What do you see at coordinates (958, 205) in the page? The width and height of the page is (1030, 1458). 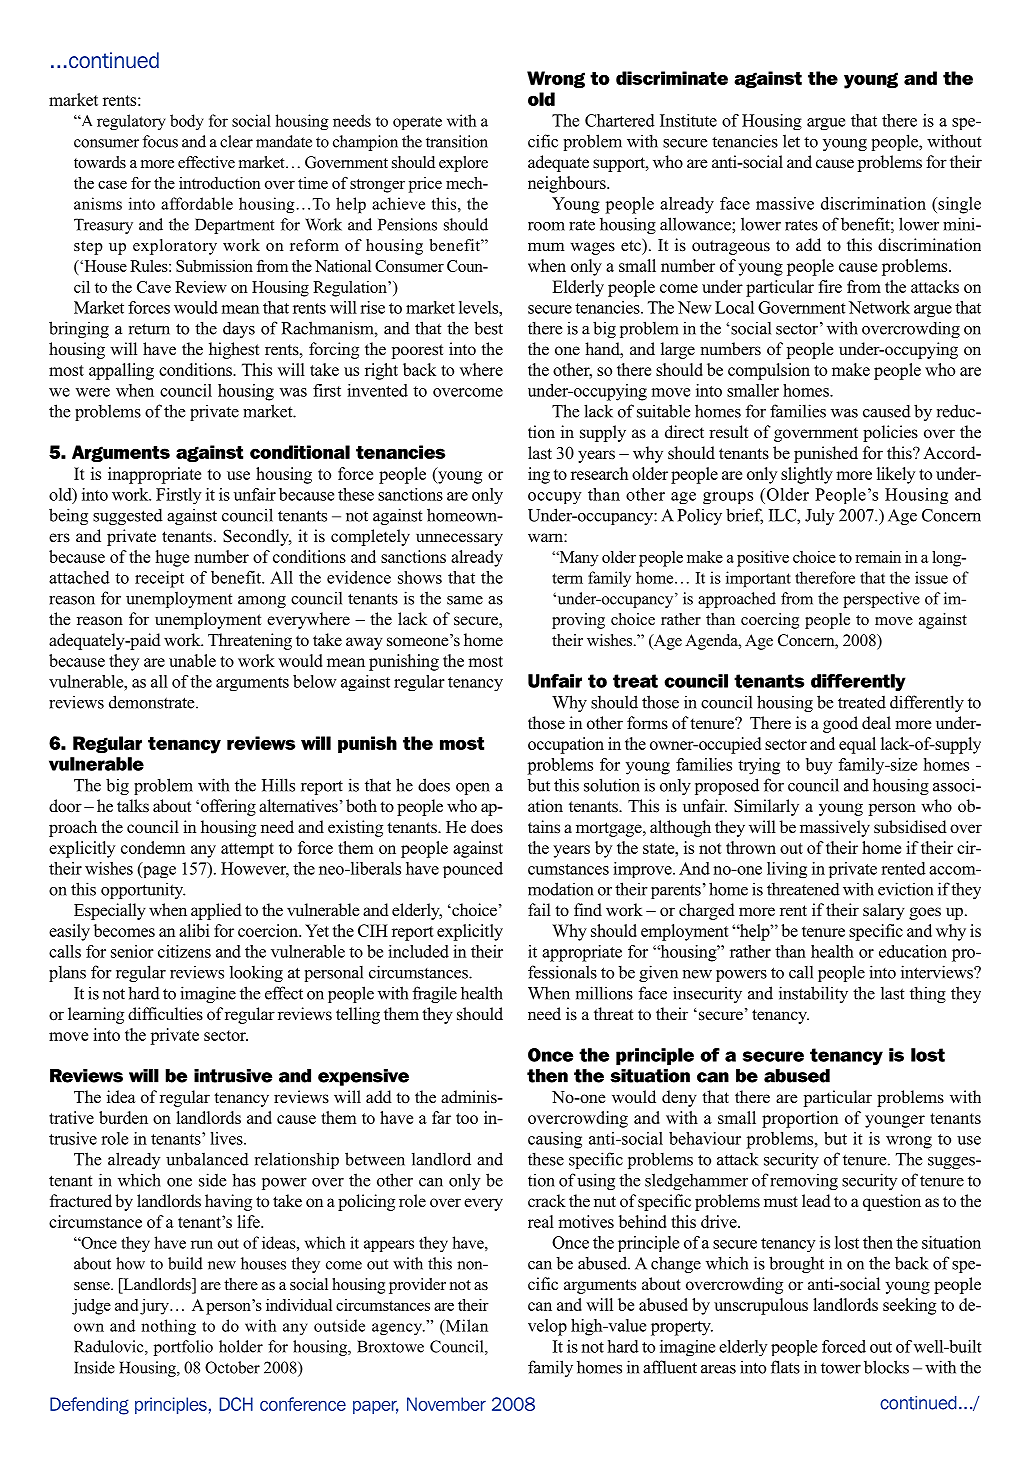 I see `single` at bounding box center [958, 205].
